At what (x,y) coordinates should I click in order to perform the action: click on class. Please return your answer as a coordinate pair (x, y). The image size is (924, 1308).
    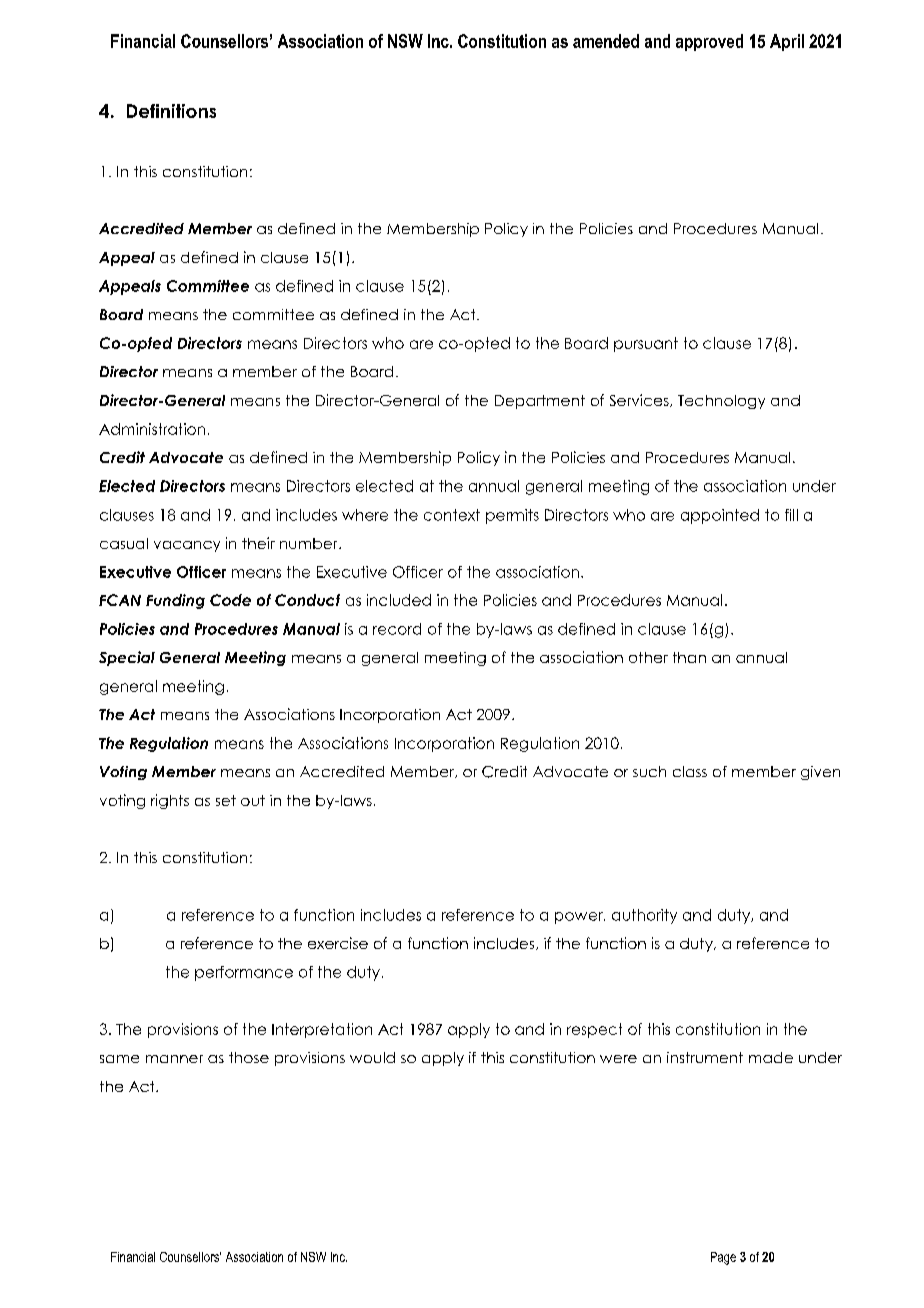
    Looking at the image, I should click on (690, 771).
